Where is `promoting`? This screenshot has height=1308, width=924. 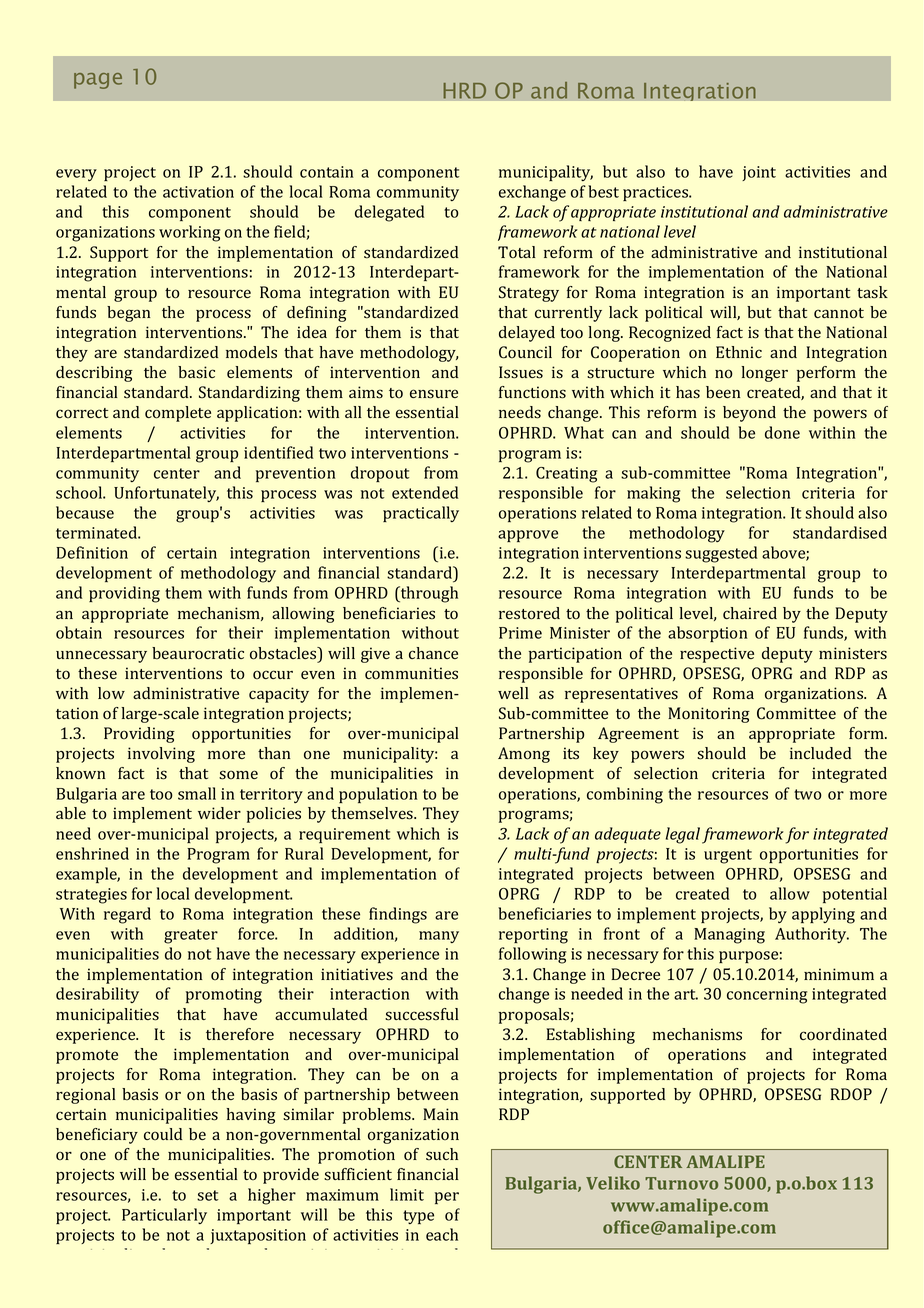
promoting is located at coordinates (224, 996).
